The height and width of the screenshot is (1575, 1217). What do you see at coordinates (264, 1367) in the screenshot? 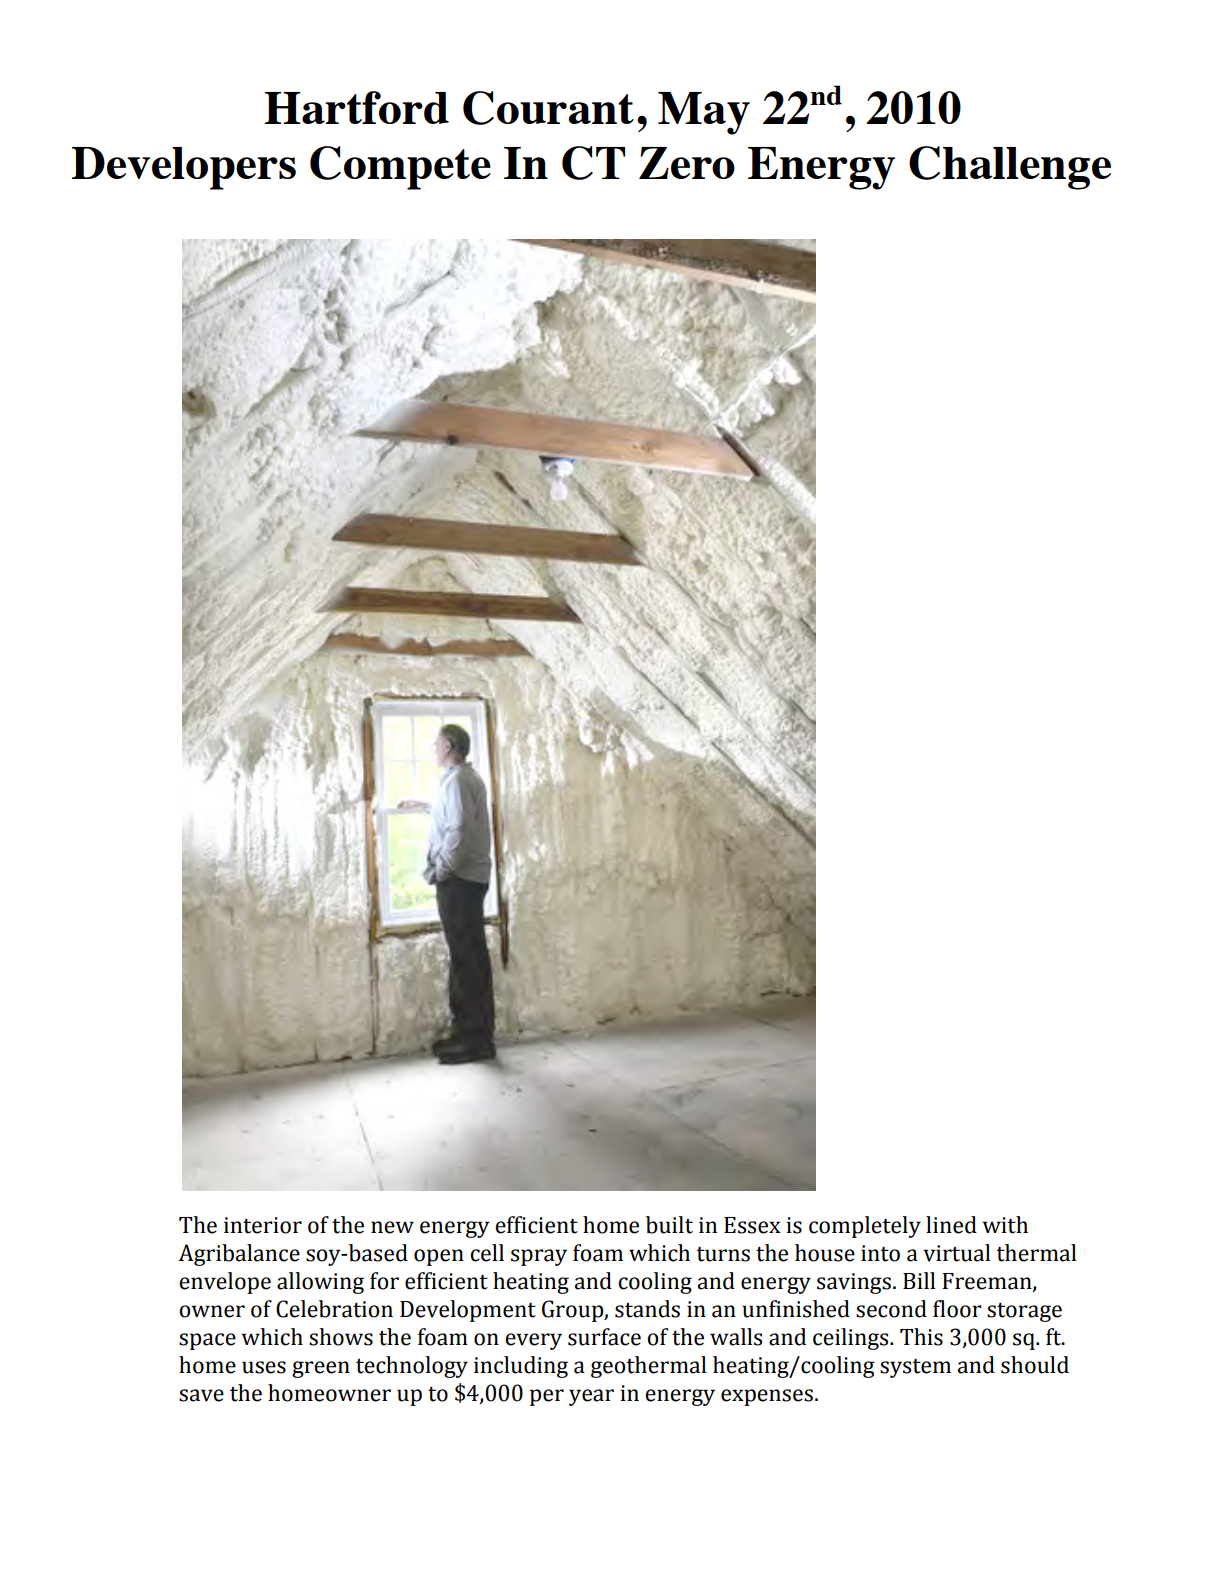
I see `uses` at bounding box center [264, 1367].
